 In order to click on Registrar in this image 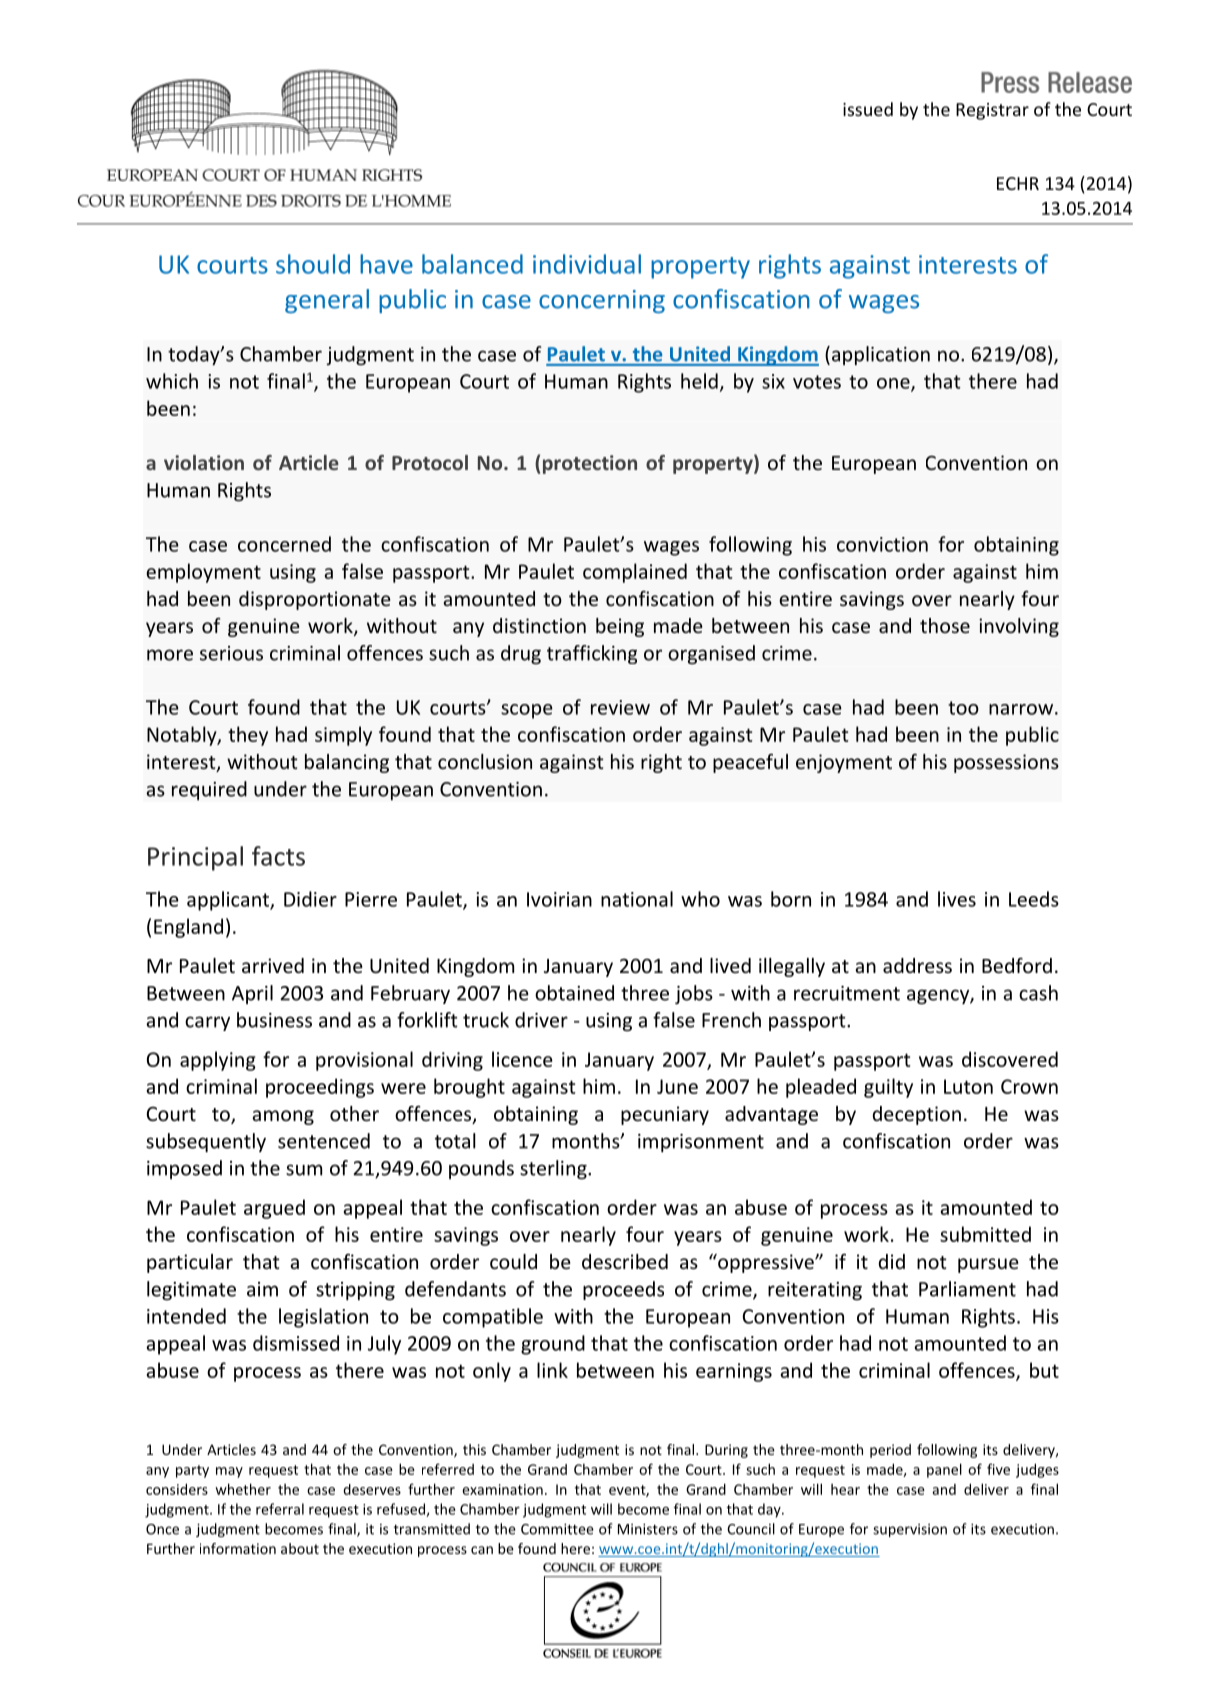, I will do `click(992, 111)`.
